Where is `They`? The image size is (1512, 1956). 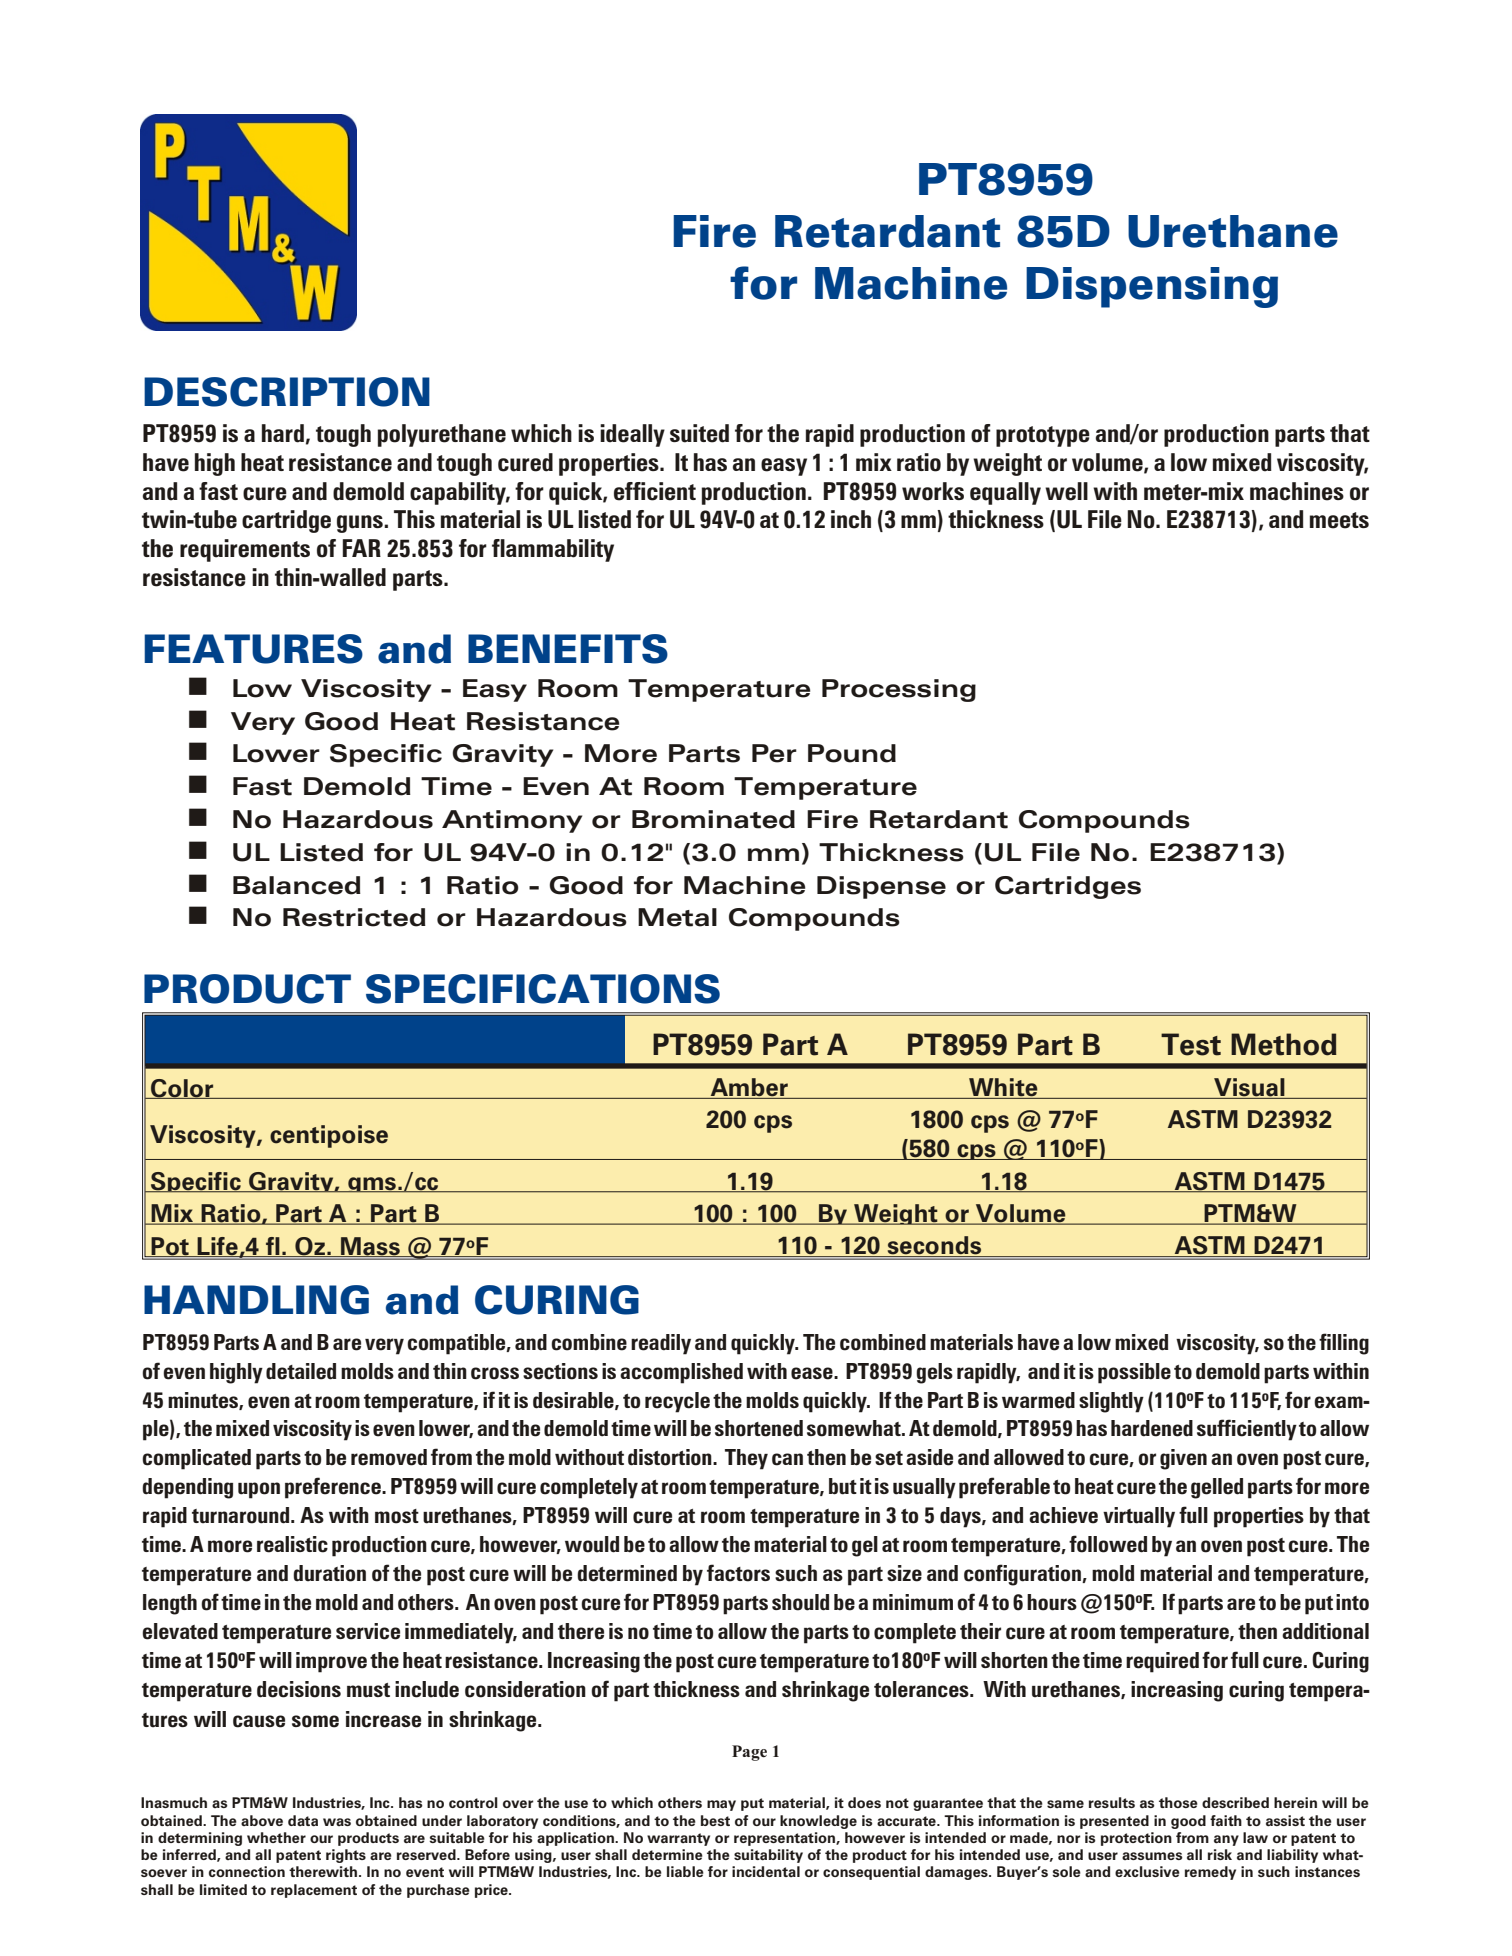
They is located at coordinates (746, 1459).
